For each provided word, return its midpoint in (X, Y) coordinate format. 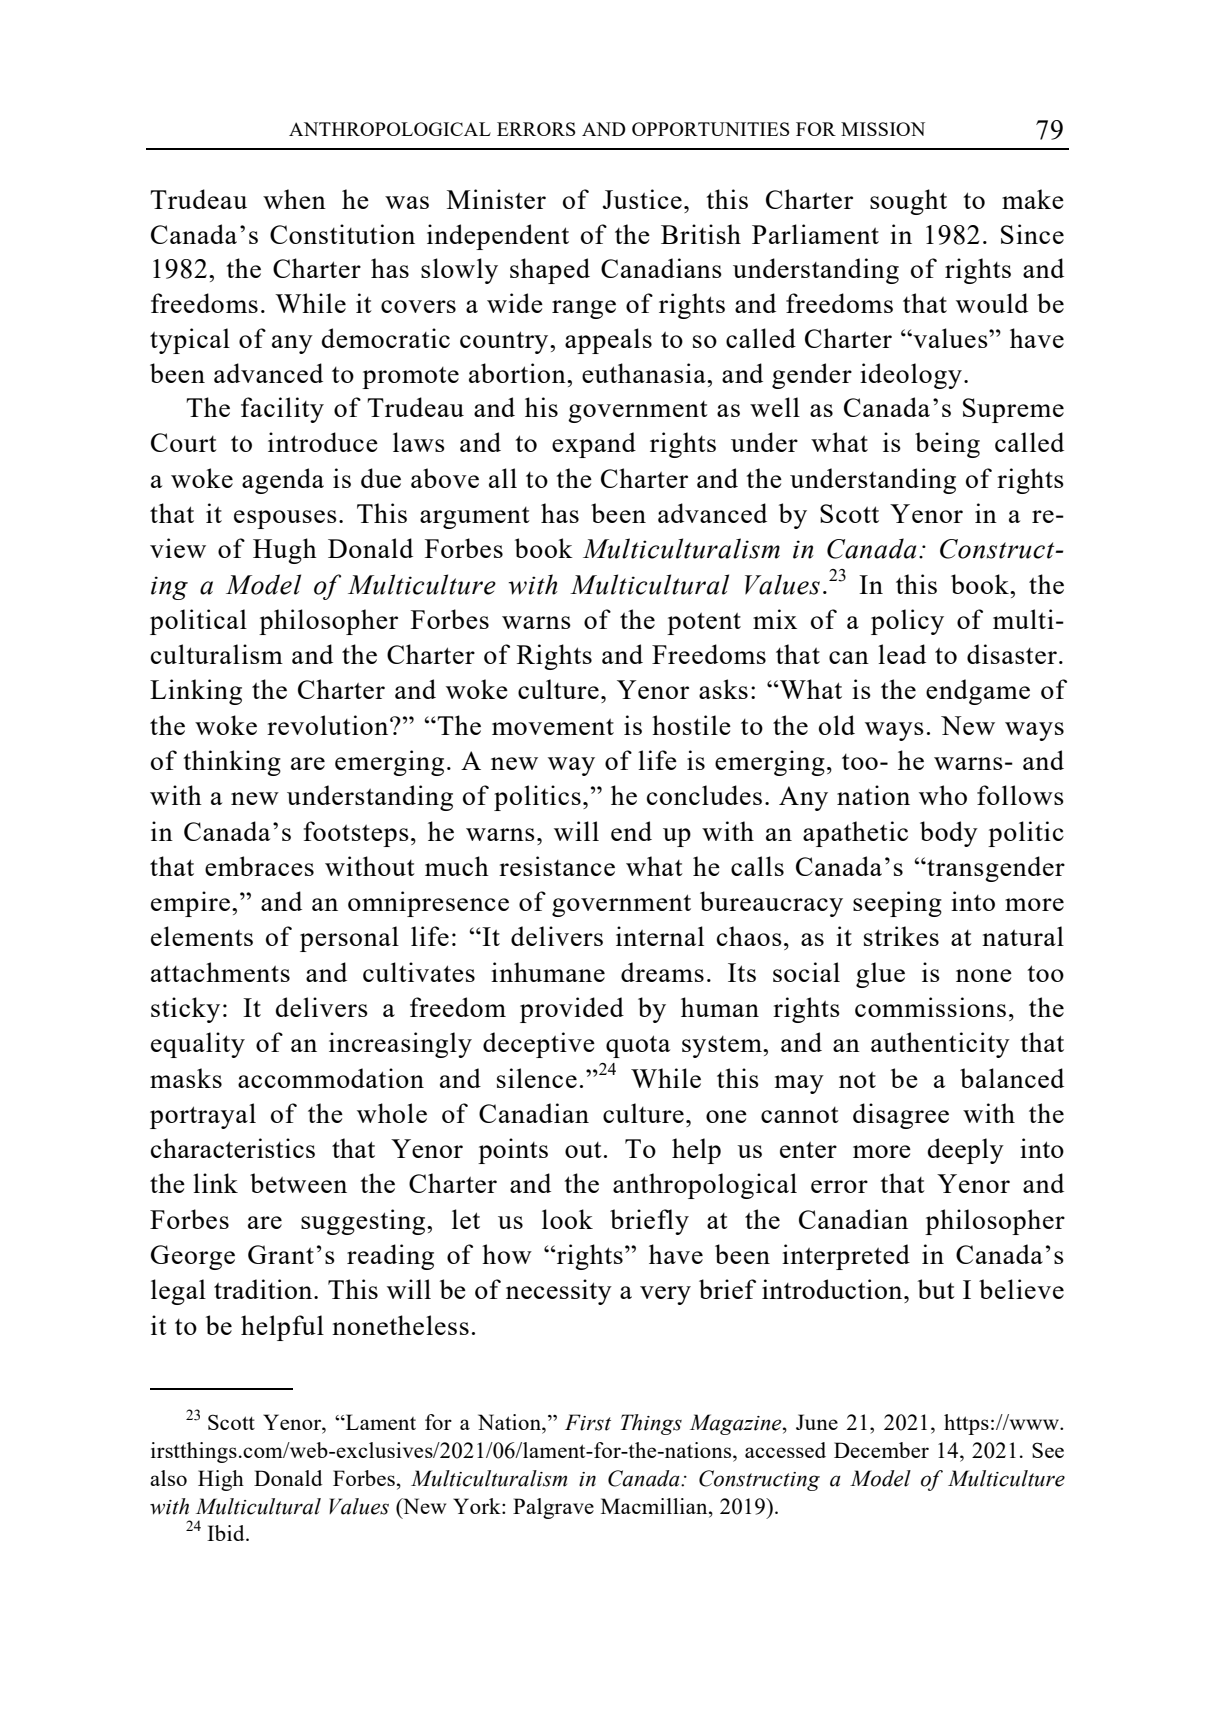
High (221, 1480)
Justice (642, 199)
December (881, 1450)
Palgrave (553, 1508)
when (294, 199)
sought (908, 202)
